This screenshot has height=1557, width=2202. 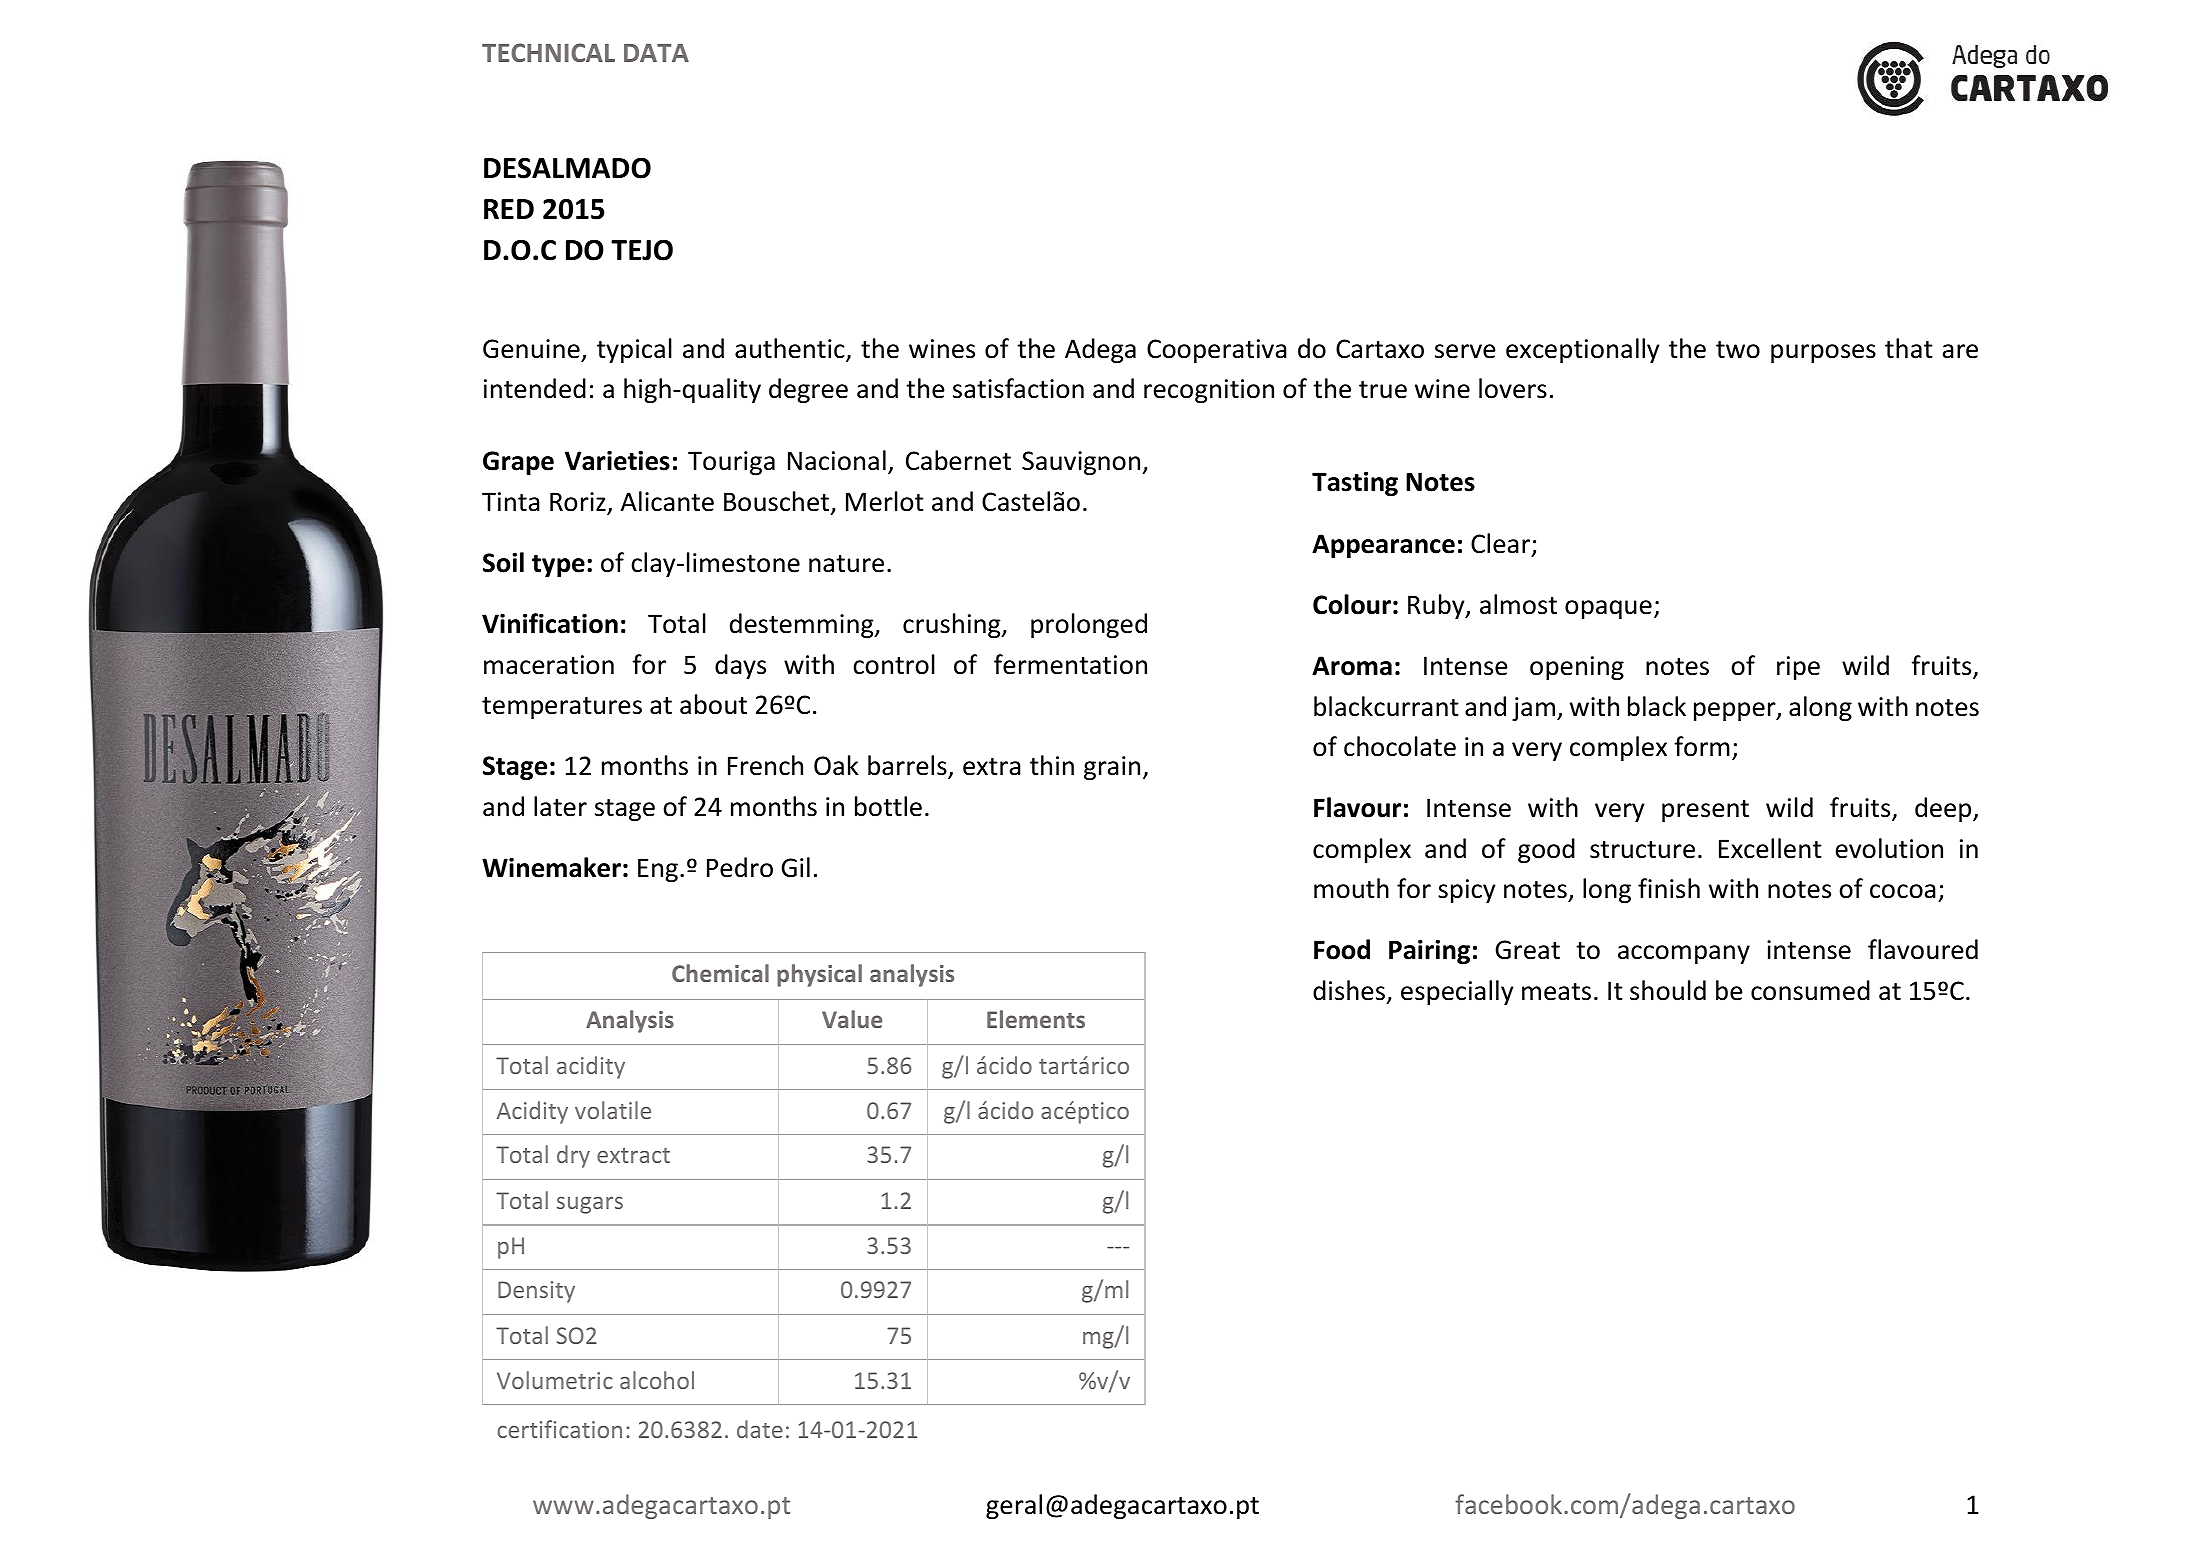 What do you see at coordinates (713, 704) in the screenshot?
I see `about` at bounding box center [713, 704].
